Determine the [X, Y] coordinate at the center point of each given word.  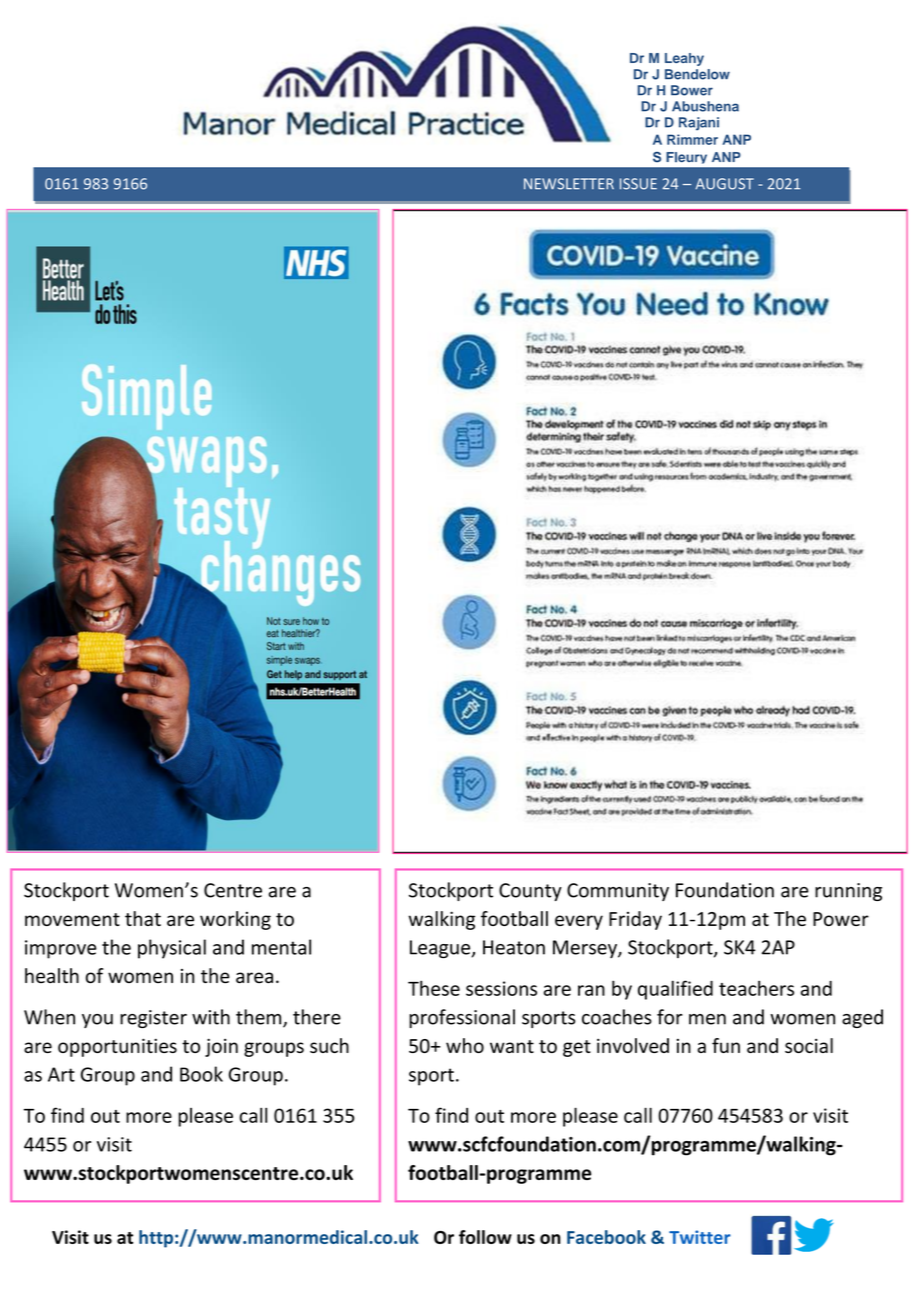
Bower [692, 90]
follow [485, 1237]
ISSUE [638, 184]
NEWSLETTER [569, 184]
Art [61, 1074]
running [848, 892]
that [143, 918]
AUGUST [724, 184]
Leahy [684, 59]
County [530, 892]
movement [72, 919]
